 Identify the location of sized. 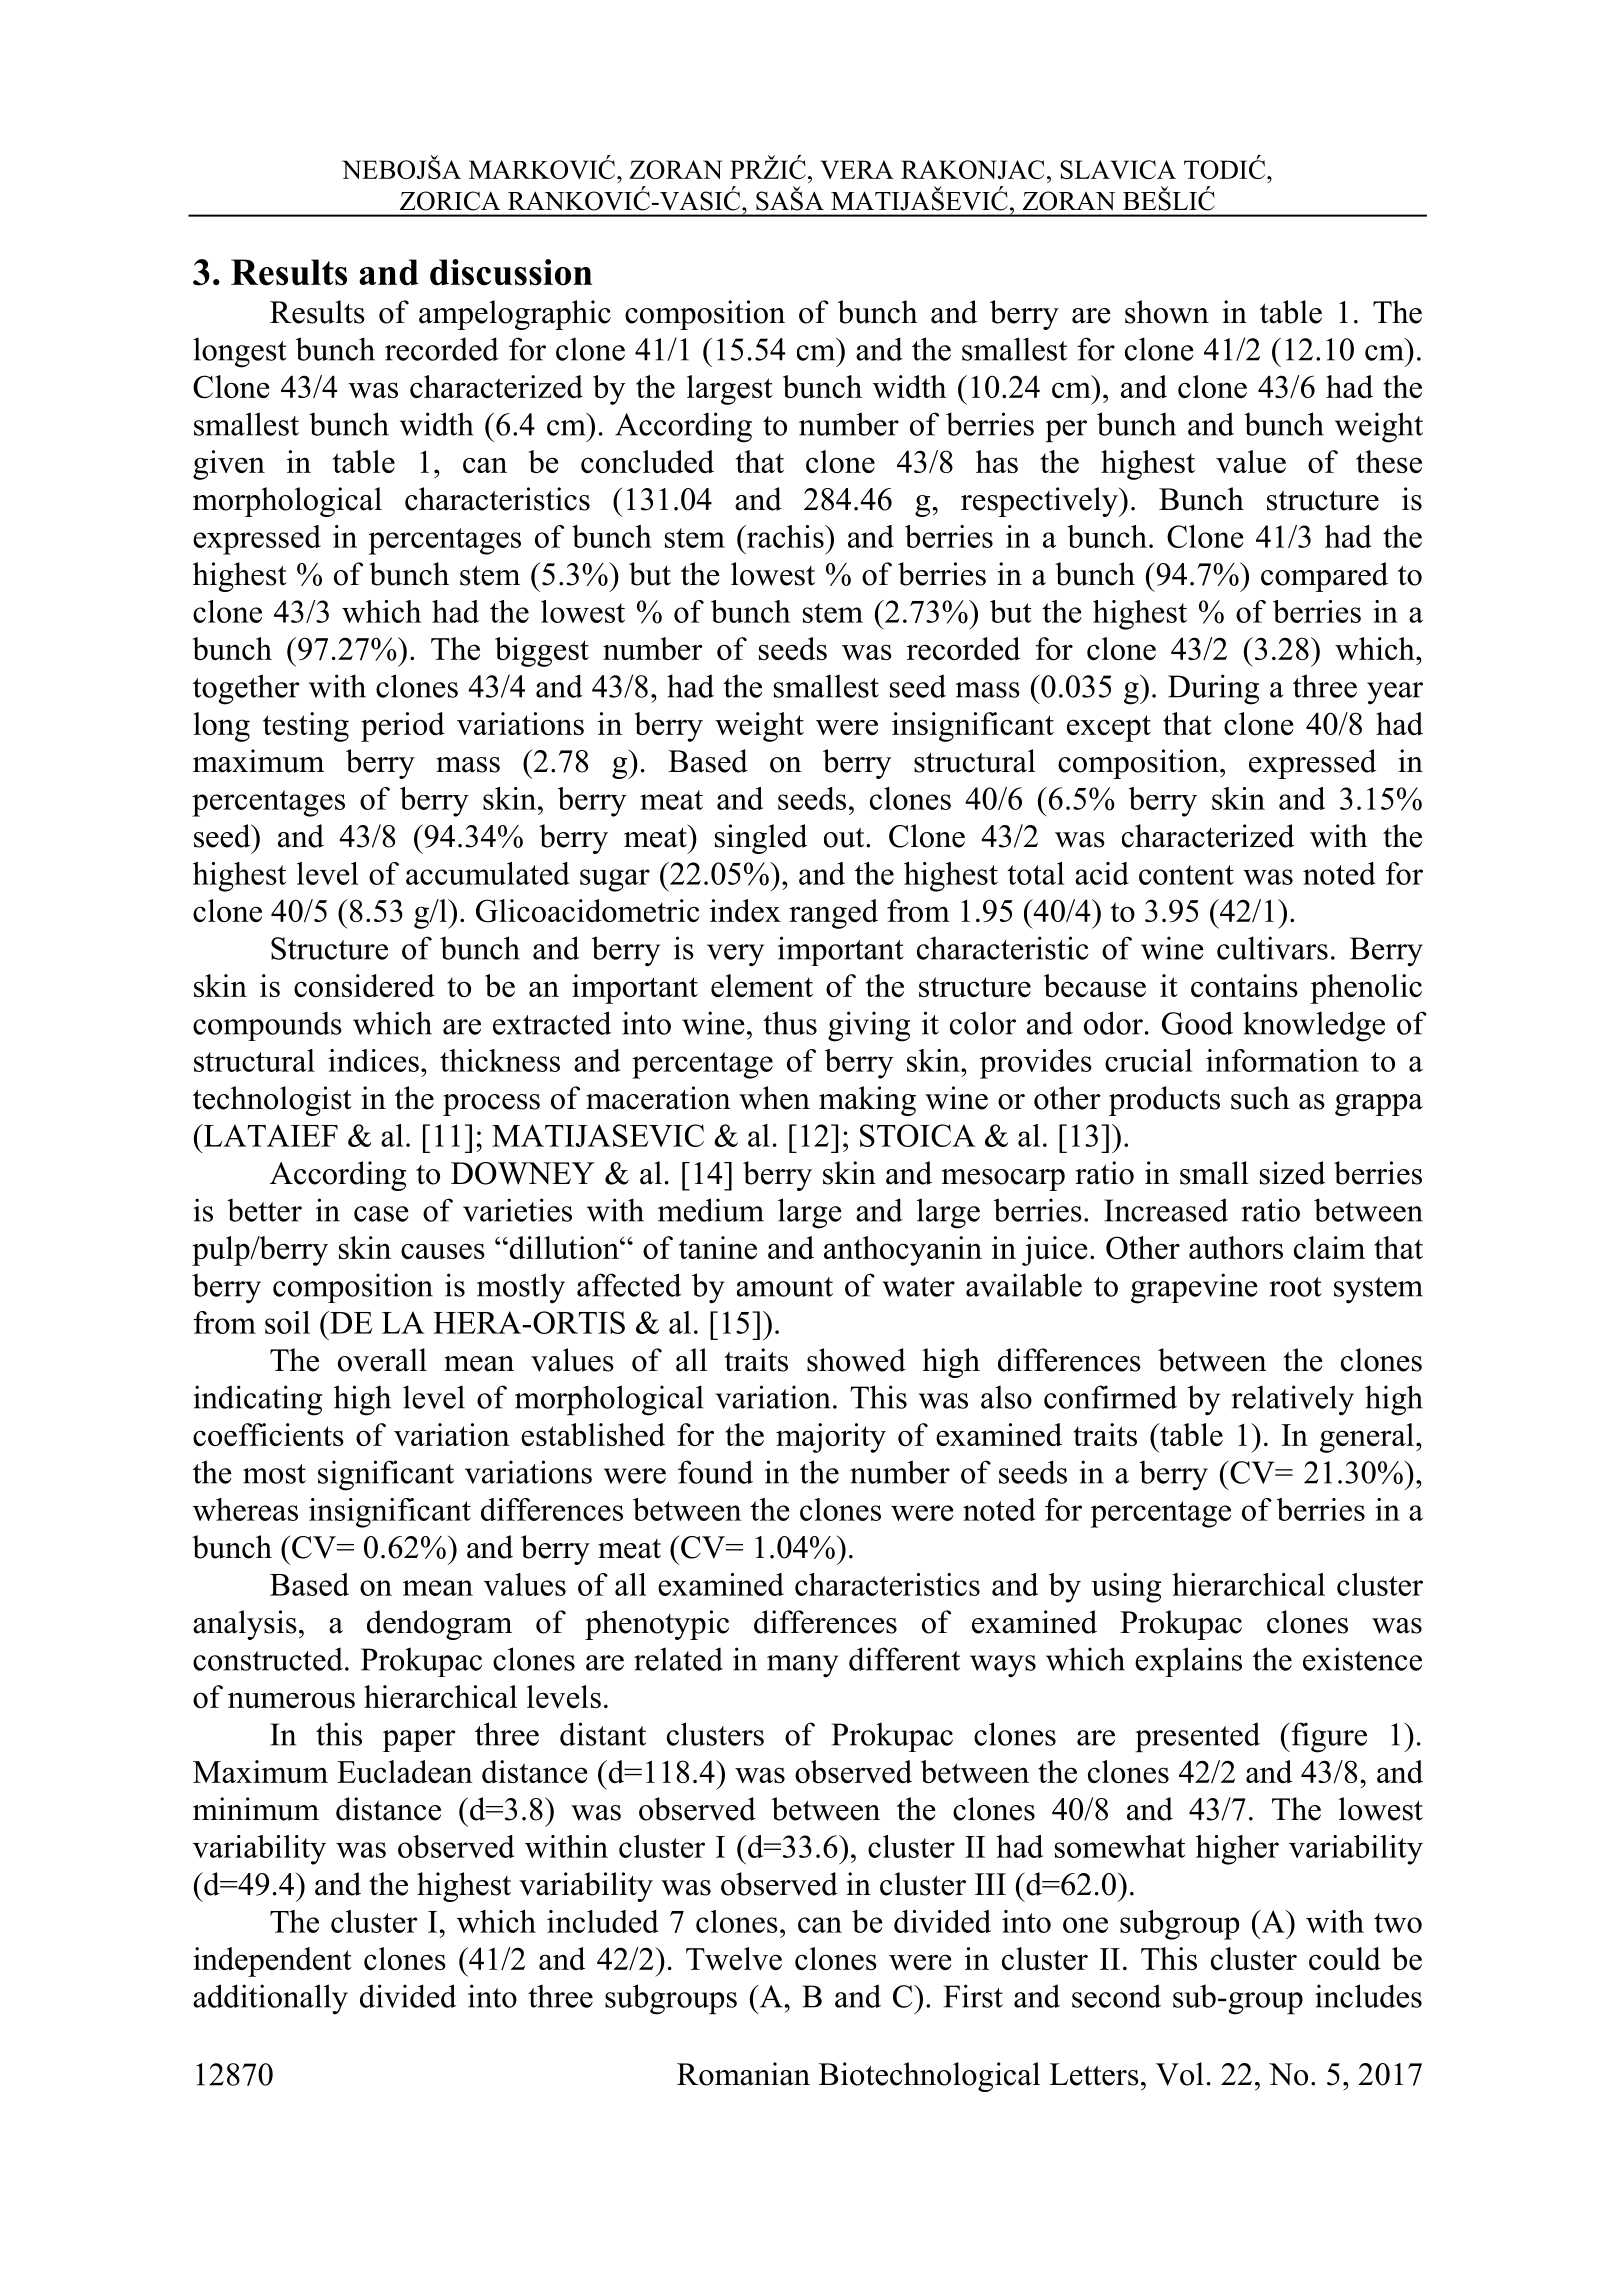
(1292, 1173).
